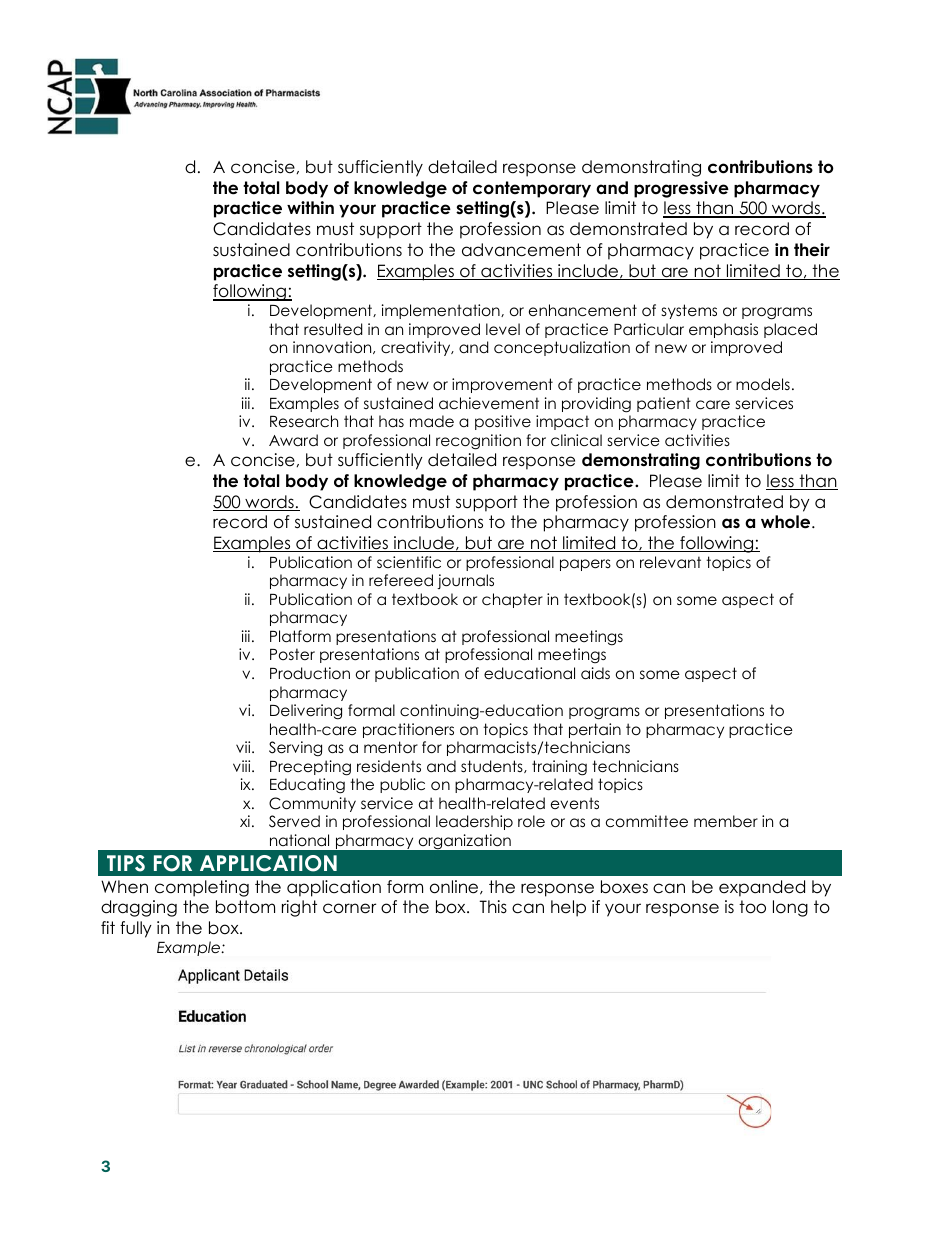  What do you see at coordinates (532, 189) in the page?
I see `contemporary` at bounding box center [532, 189].
